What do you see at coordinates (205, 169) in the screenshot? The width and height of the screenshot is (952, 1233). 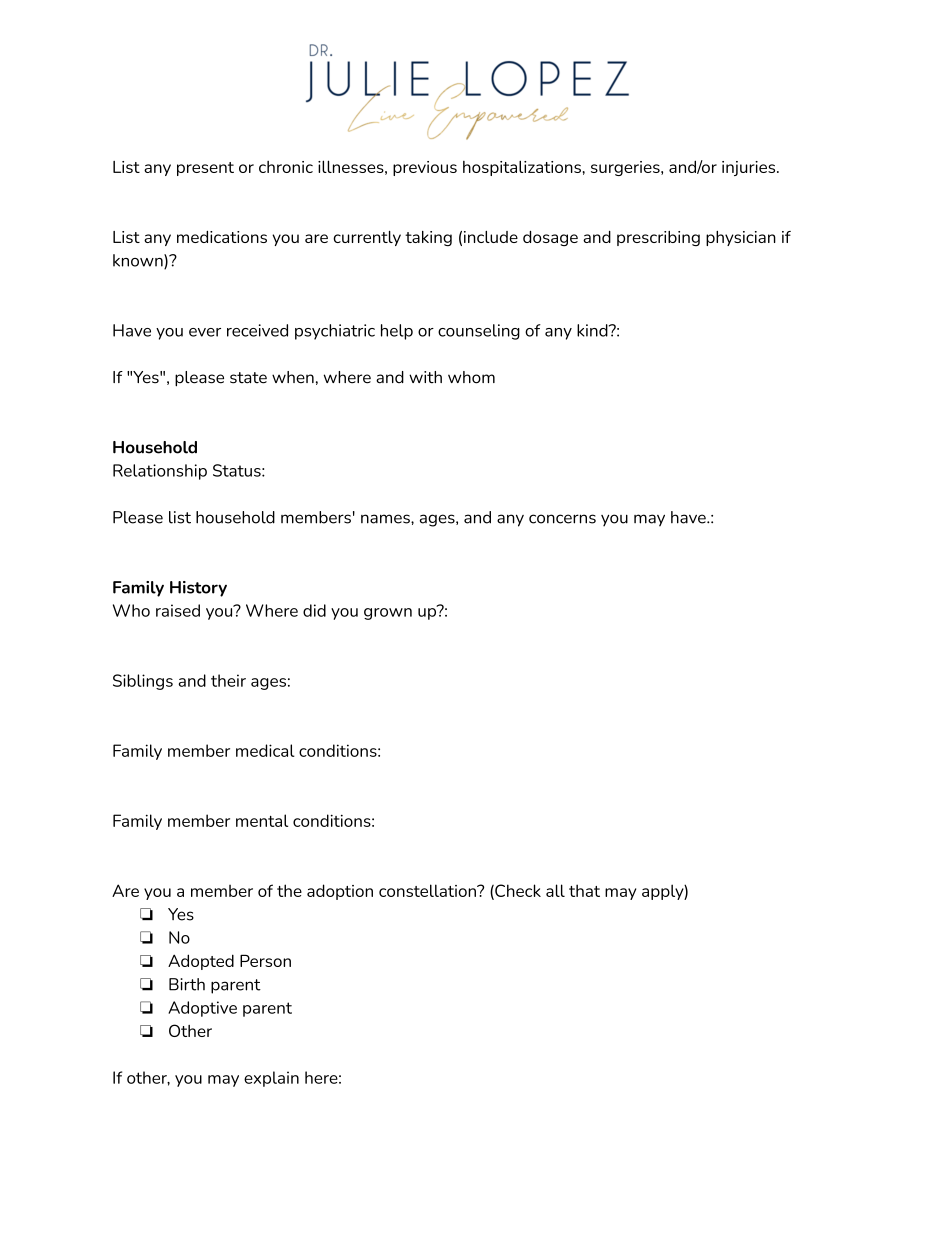 I see `present` at bounding box center [205, 169].
